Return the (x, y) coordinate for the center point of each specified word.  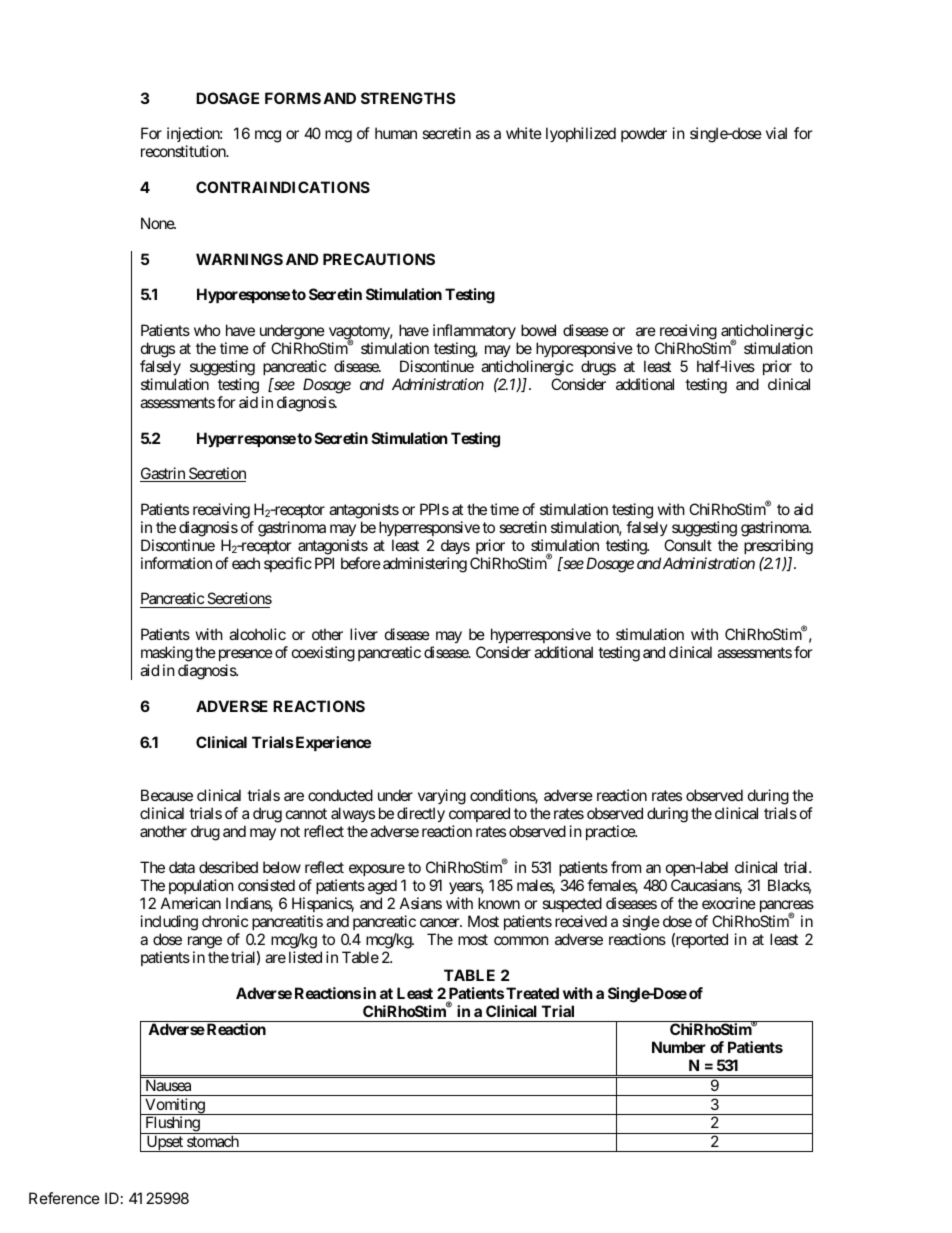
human (396, 133)
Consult (688, 545)
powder (644, 134)
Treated (532, 993)
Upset (164, 1143)
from (626, 867)
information (176, 563)
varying (442, 798)
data (182, 867)
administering (425, 565)
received (581, 921)
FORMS (293, 98)
